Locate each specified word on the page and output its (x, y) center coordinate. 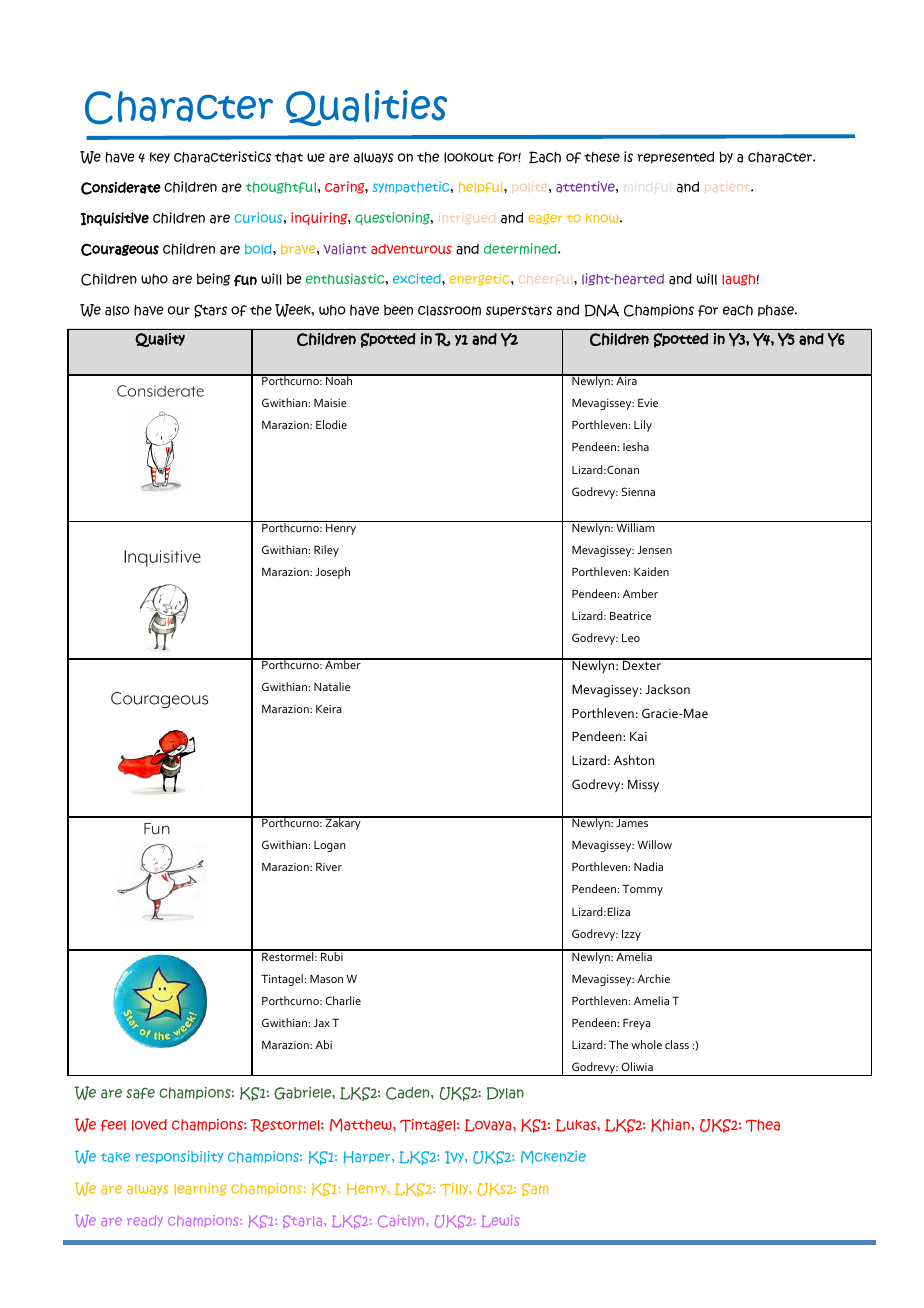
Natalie (332, 686)
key (160, 157)
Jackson (667, 689)
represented (676, 157)
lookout (468, 157)
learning (200, 1189)
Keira (329, 709)
